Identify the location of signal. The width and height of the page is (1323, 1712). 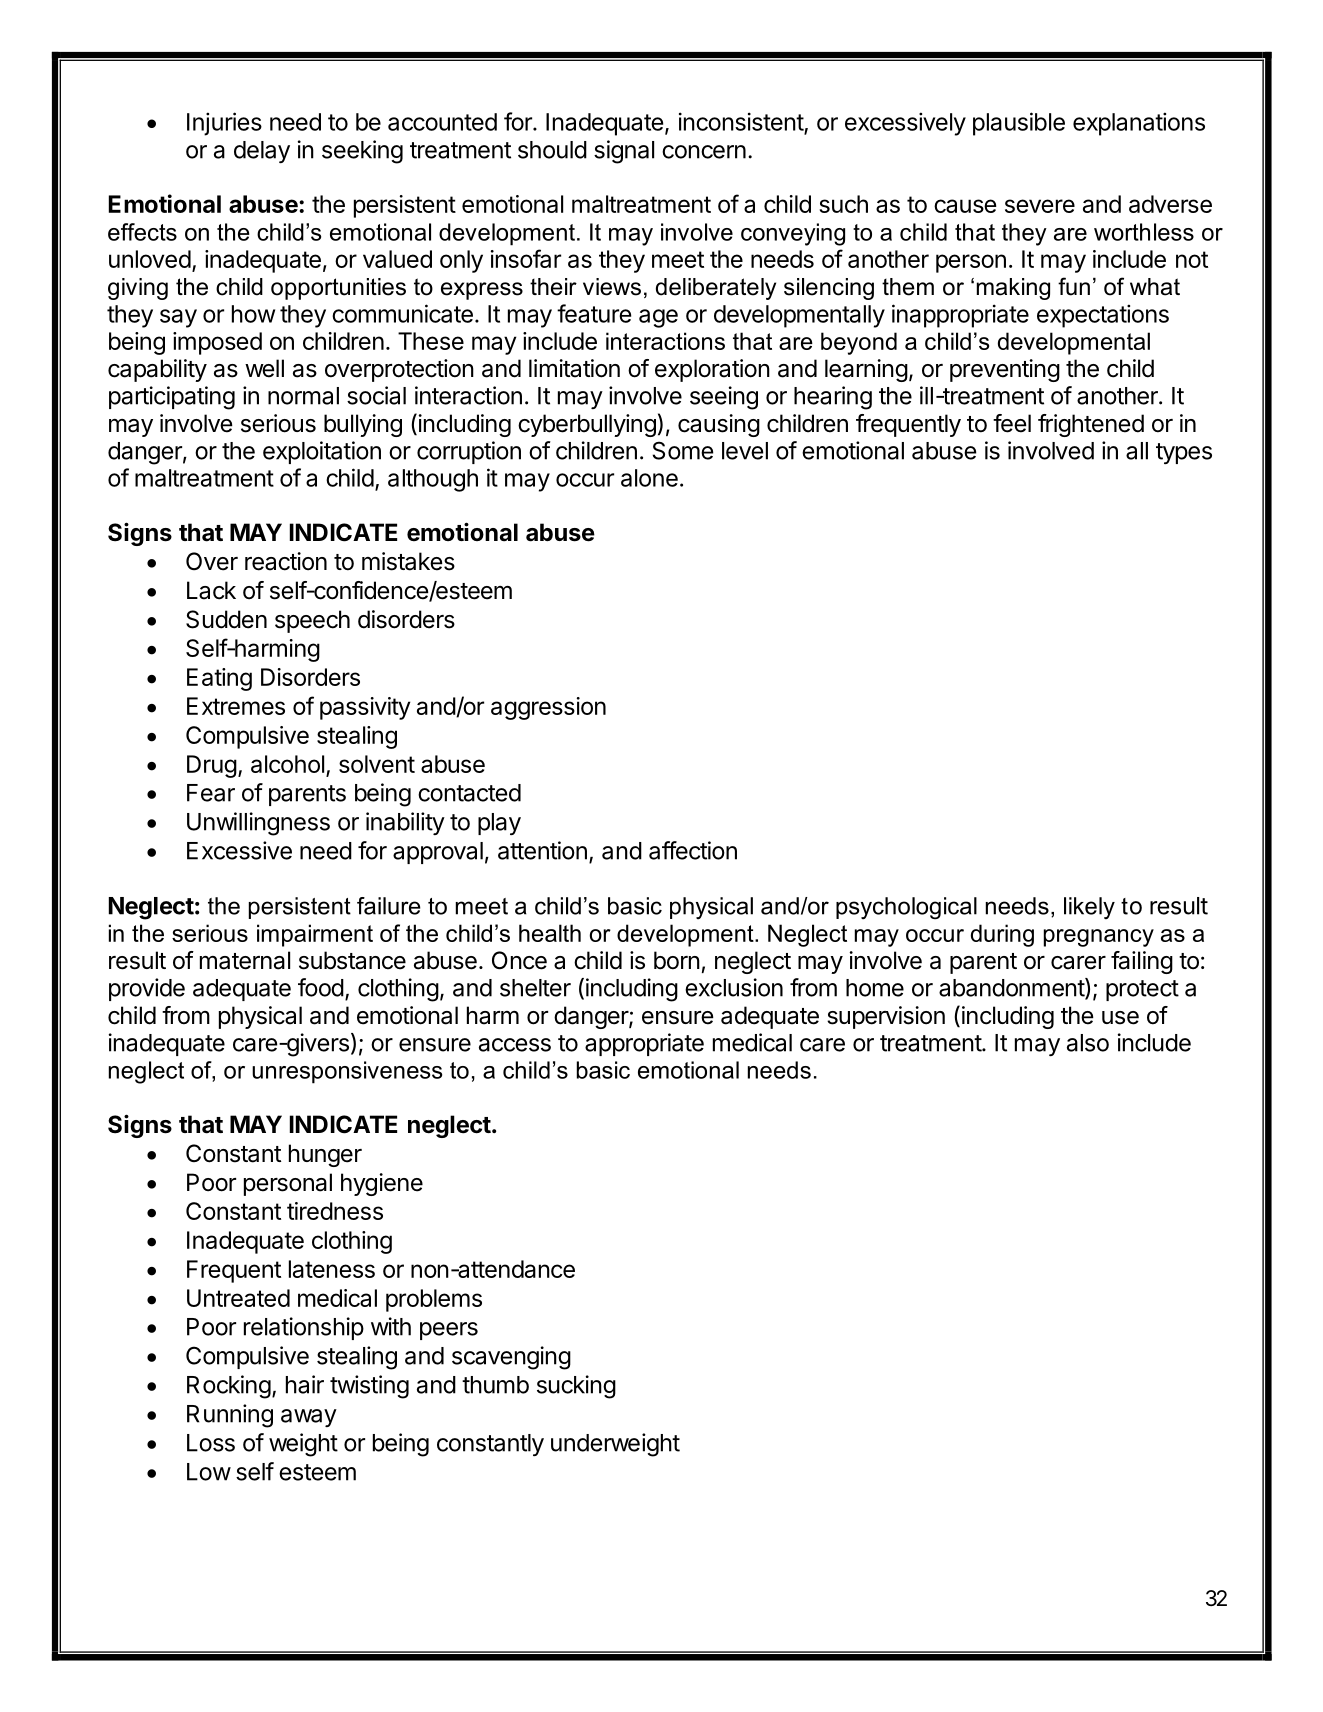
(624, 152).
